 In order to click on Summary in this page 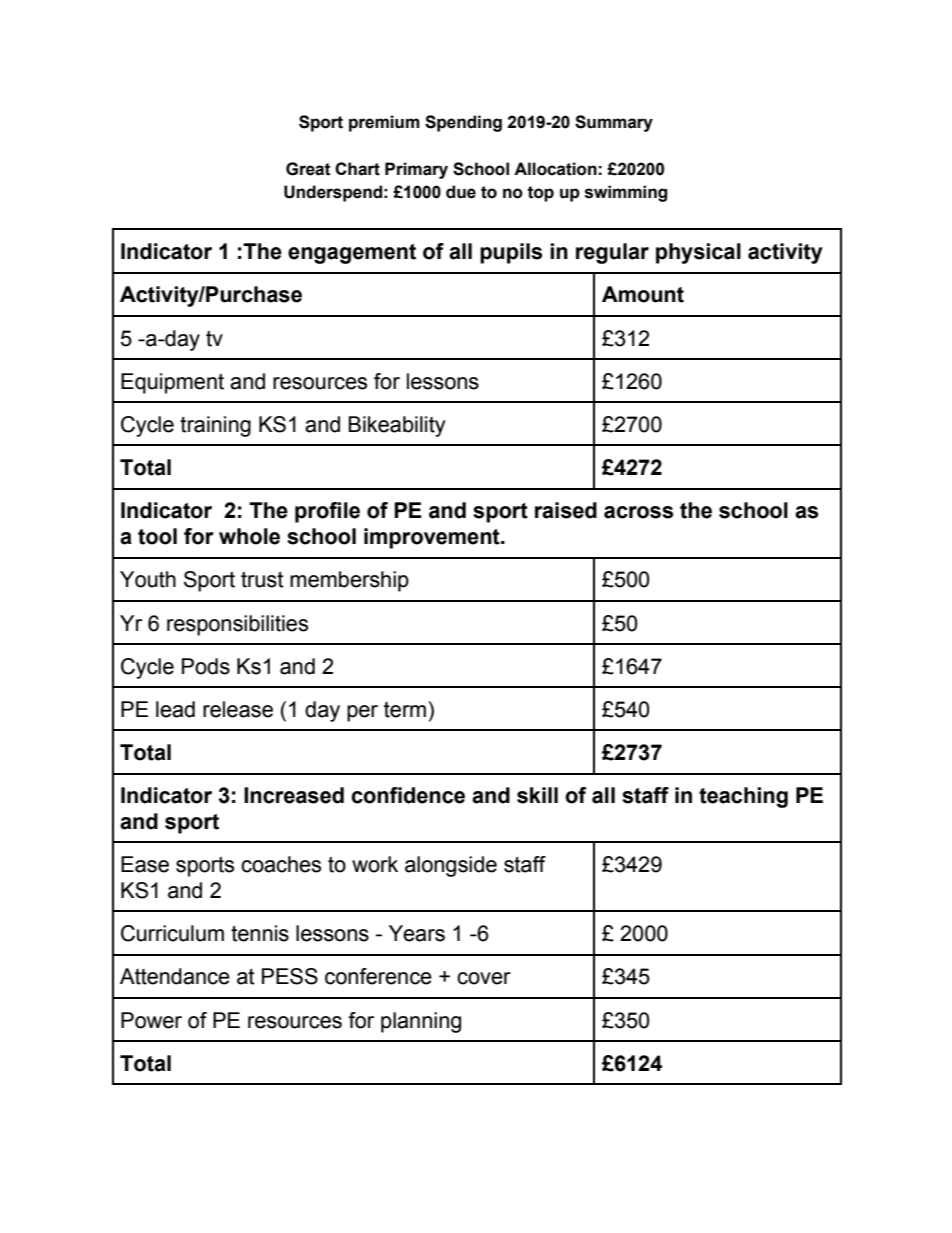, I will do `click(614, 123)`.
